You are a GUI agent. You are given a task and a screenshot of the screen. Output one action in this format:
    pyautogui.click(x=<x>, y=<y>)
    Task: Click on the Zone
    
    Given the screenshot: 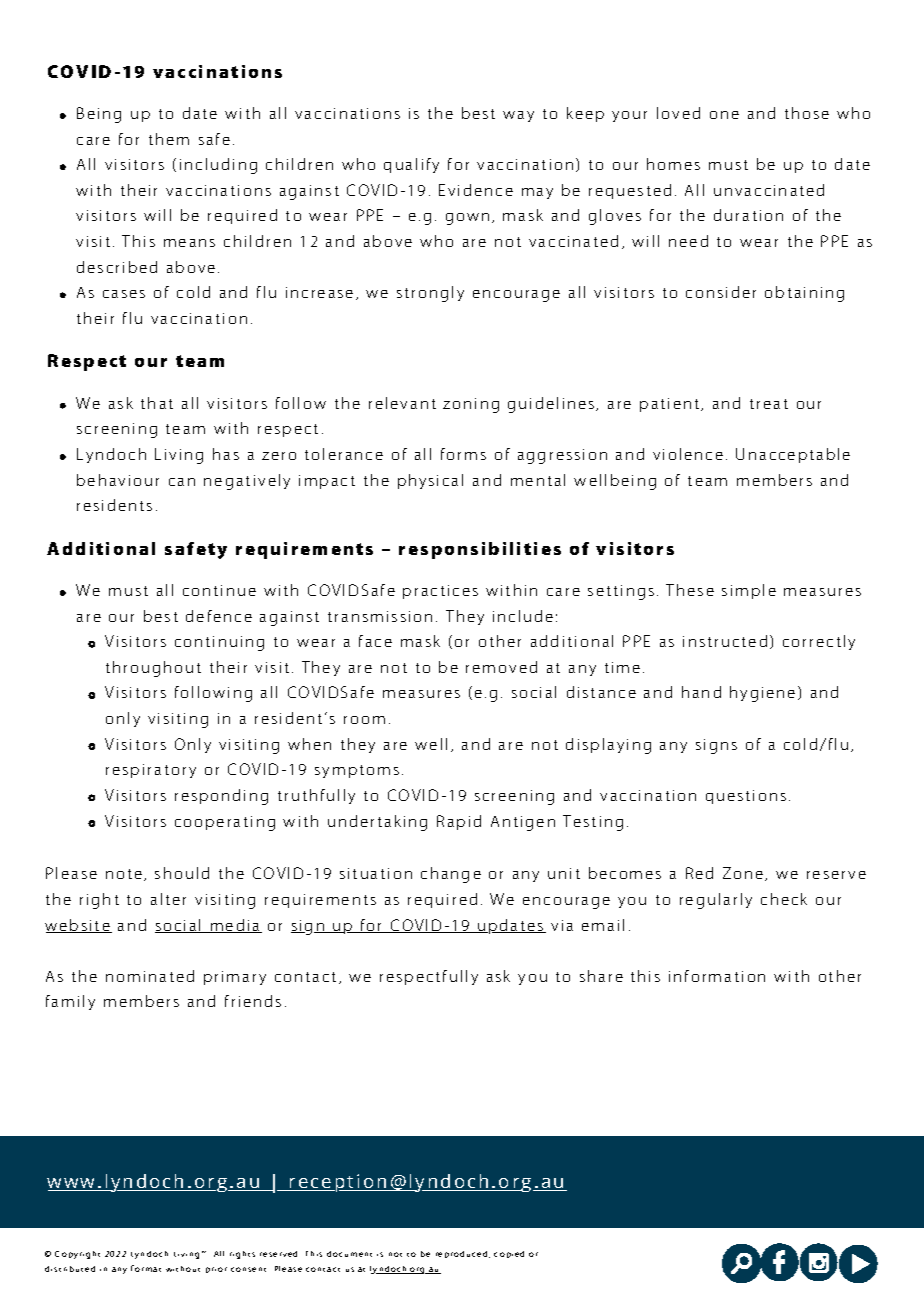 What is the action you would take?
    pyautogui.click(x=744, y=874)
